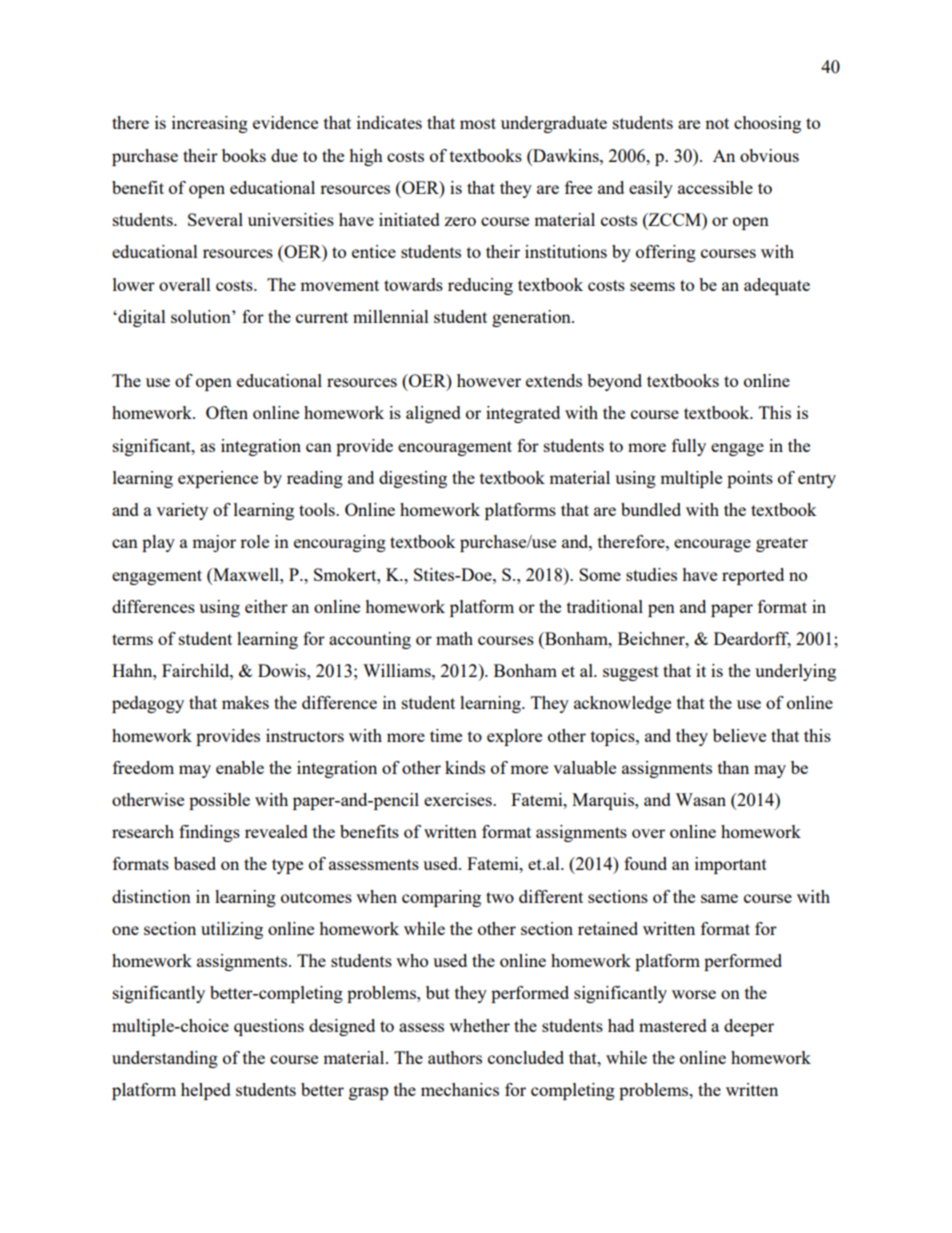 The width and height of the page is (952, 1233). Describe the element at coordinates (489, 380) in the page. I see `however` at that location.
